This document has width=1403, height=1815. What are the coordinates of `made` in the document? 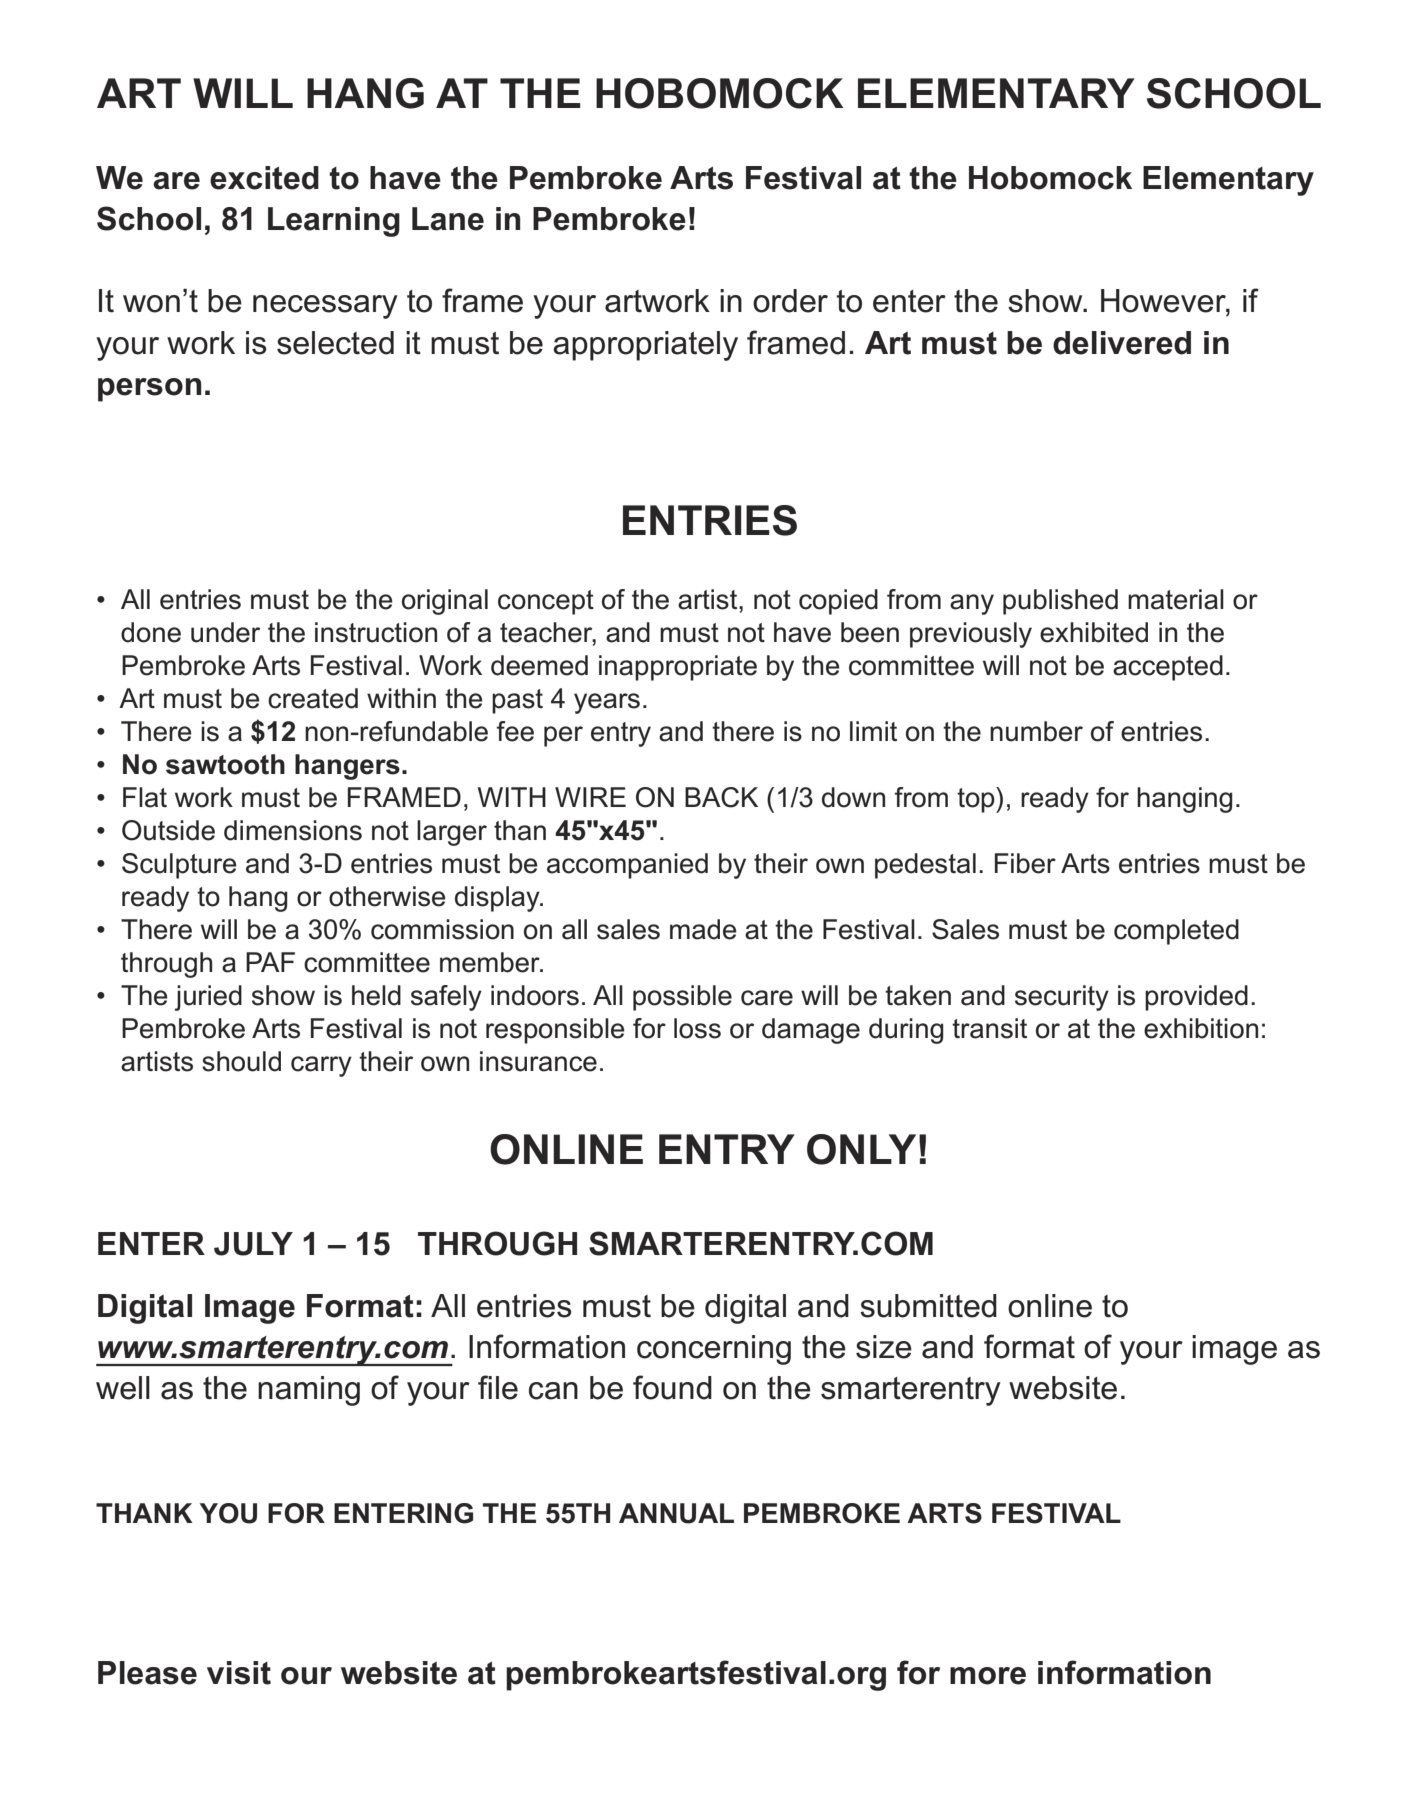 It's located at (703, 929).
